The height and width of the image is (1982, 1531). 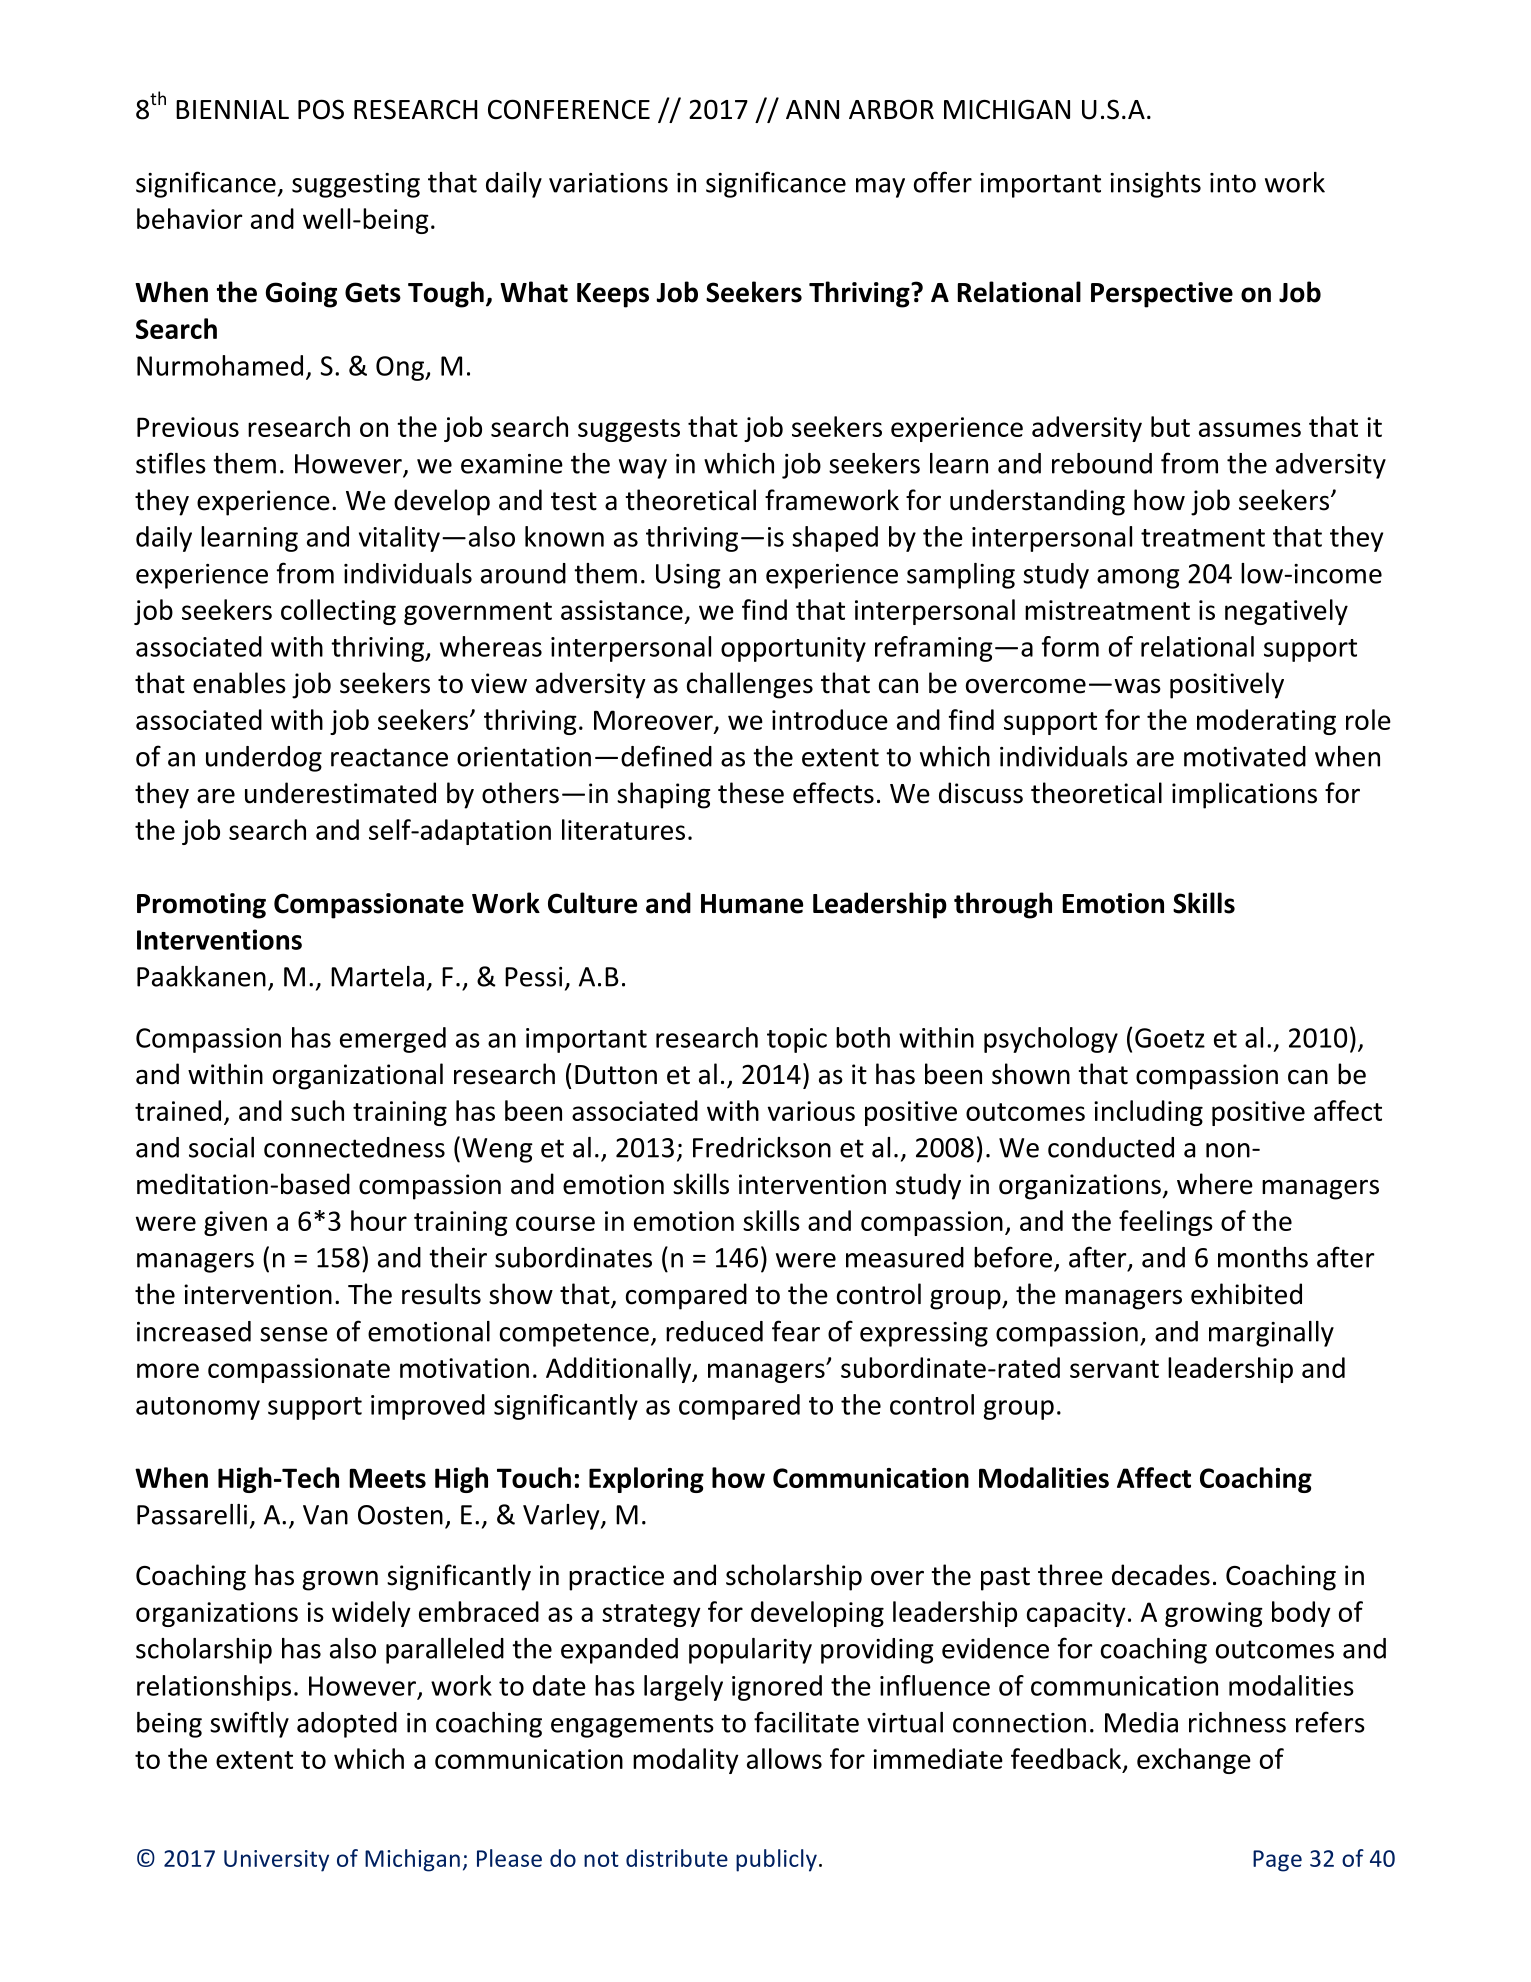 What do you see at coordinates (1194, 1761) in the image?
I see `exchange` at bounding box center [1194, 1761].
